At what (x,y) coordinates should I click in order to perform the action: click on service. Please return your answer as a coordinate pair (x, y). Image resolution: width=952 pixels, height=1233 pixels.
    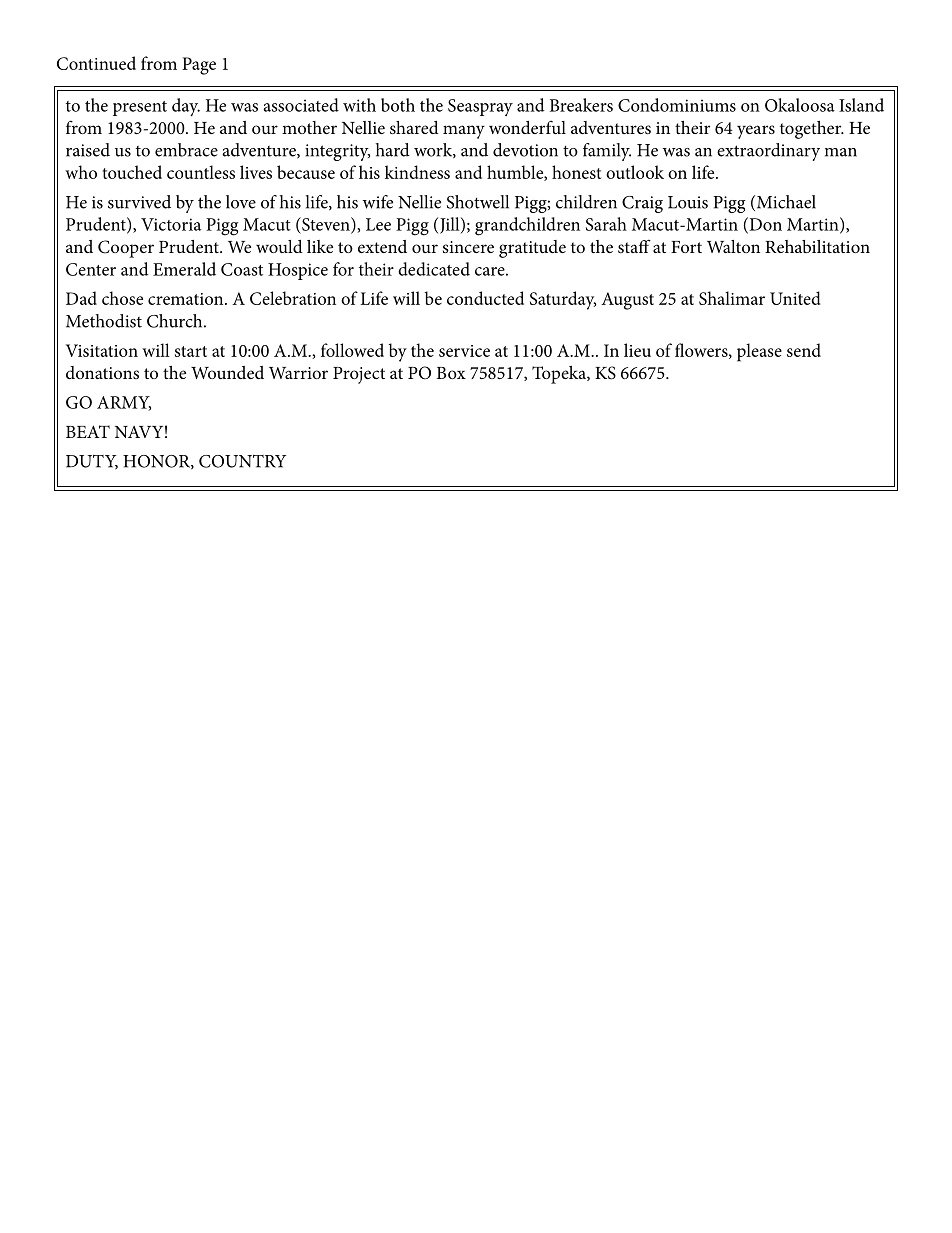
    Looking at the image, I should click on (464, 351).
